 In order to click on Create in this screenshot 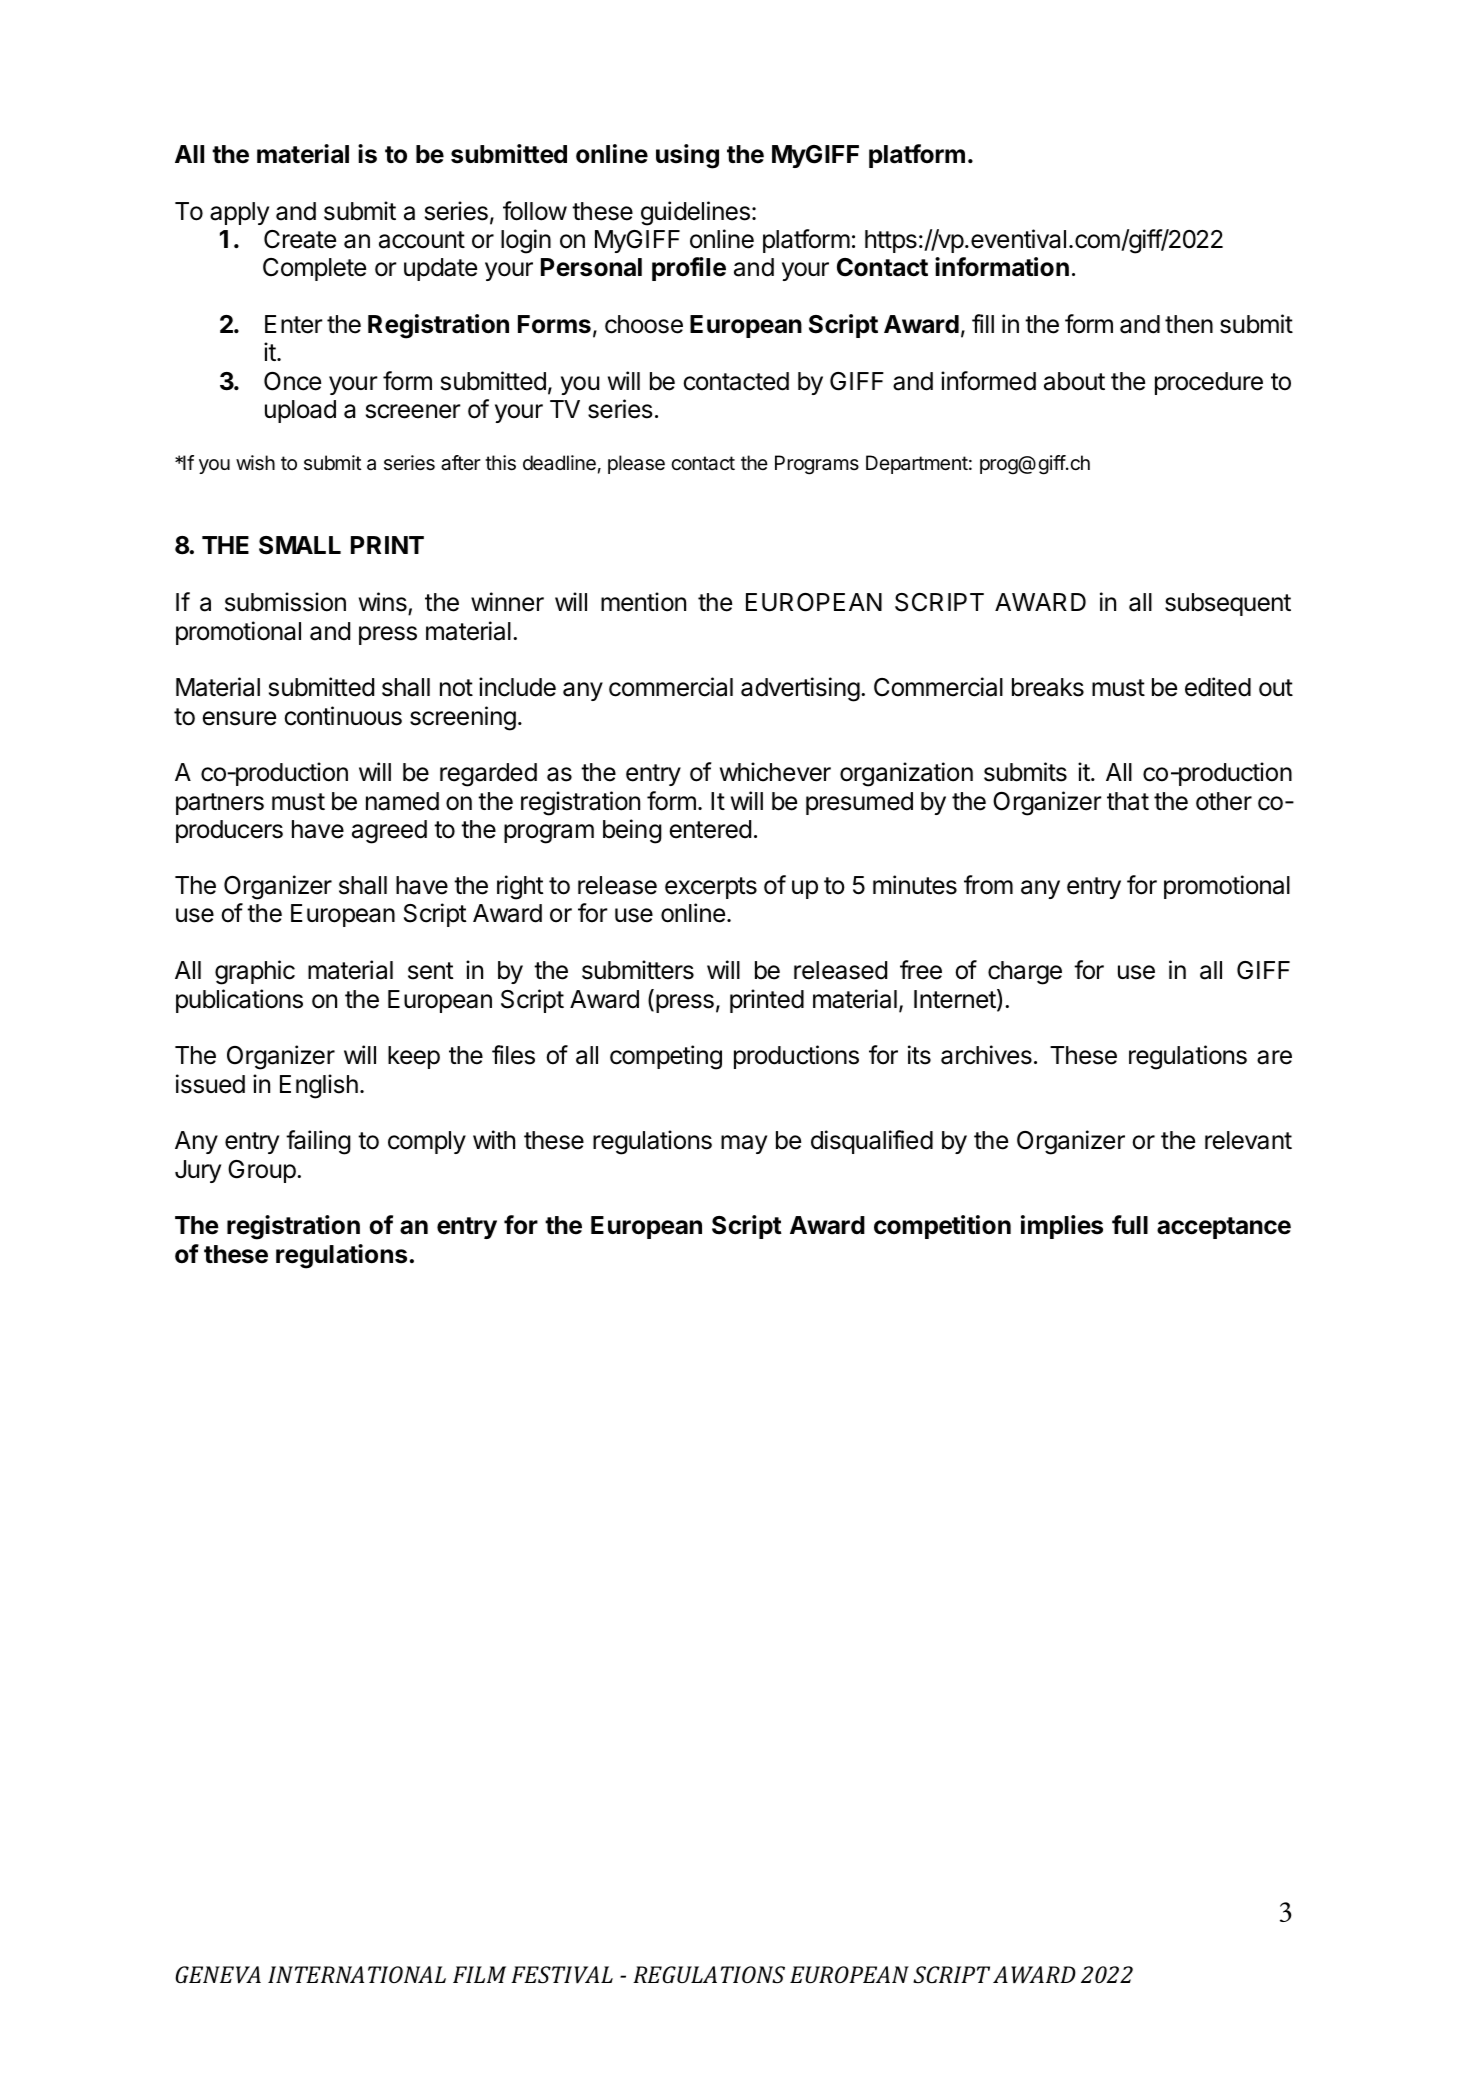, I will do `click(300, 239)`.
